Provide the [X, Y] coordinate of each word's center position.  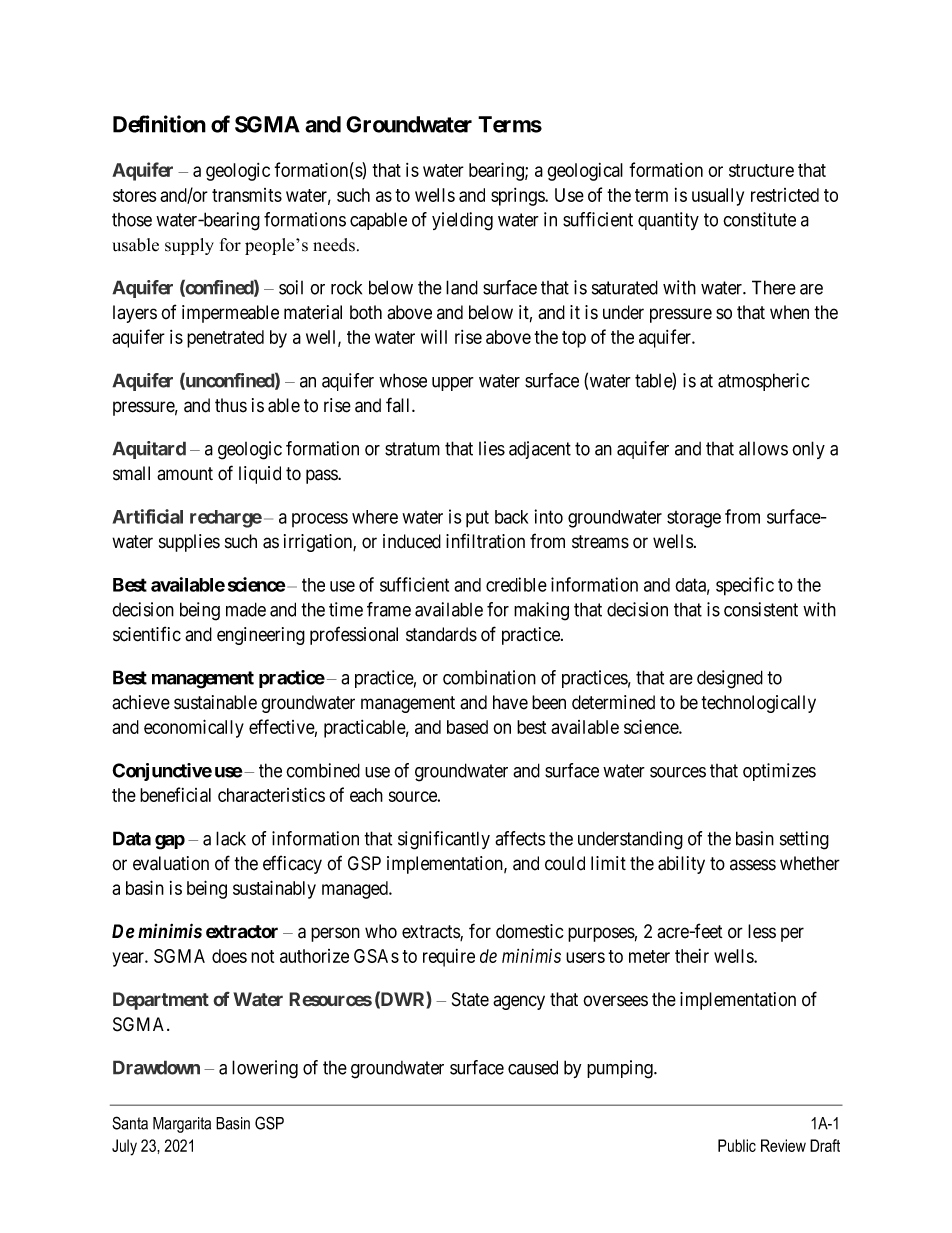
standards [441, 634]
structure [761, 170]
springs [518, 197]
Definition [159, 124]
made [246, 609]
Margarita [182, 1125]
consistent [761, 609]
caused [533, 1067]
